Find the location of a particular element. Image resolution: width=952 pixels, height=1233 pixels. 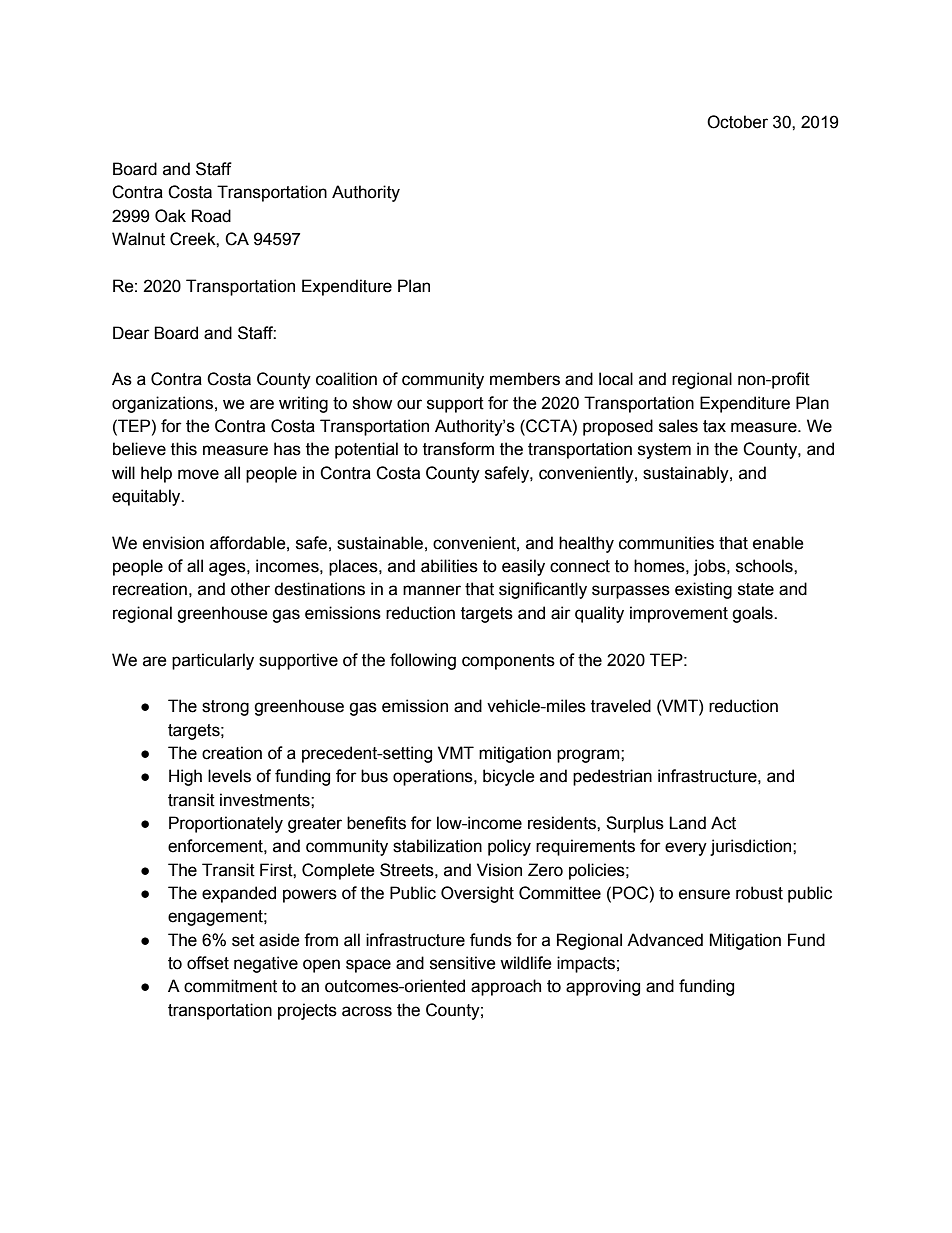

this is located at coordinates (184, 449).
